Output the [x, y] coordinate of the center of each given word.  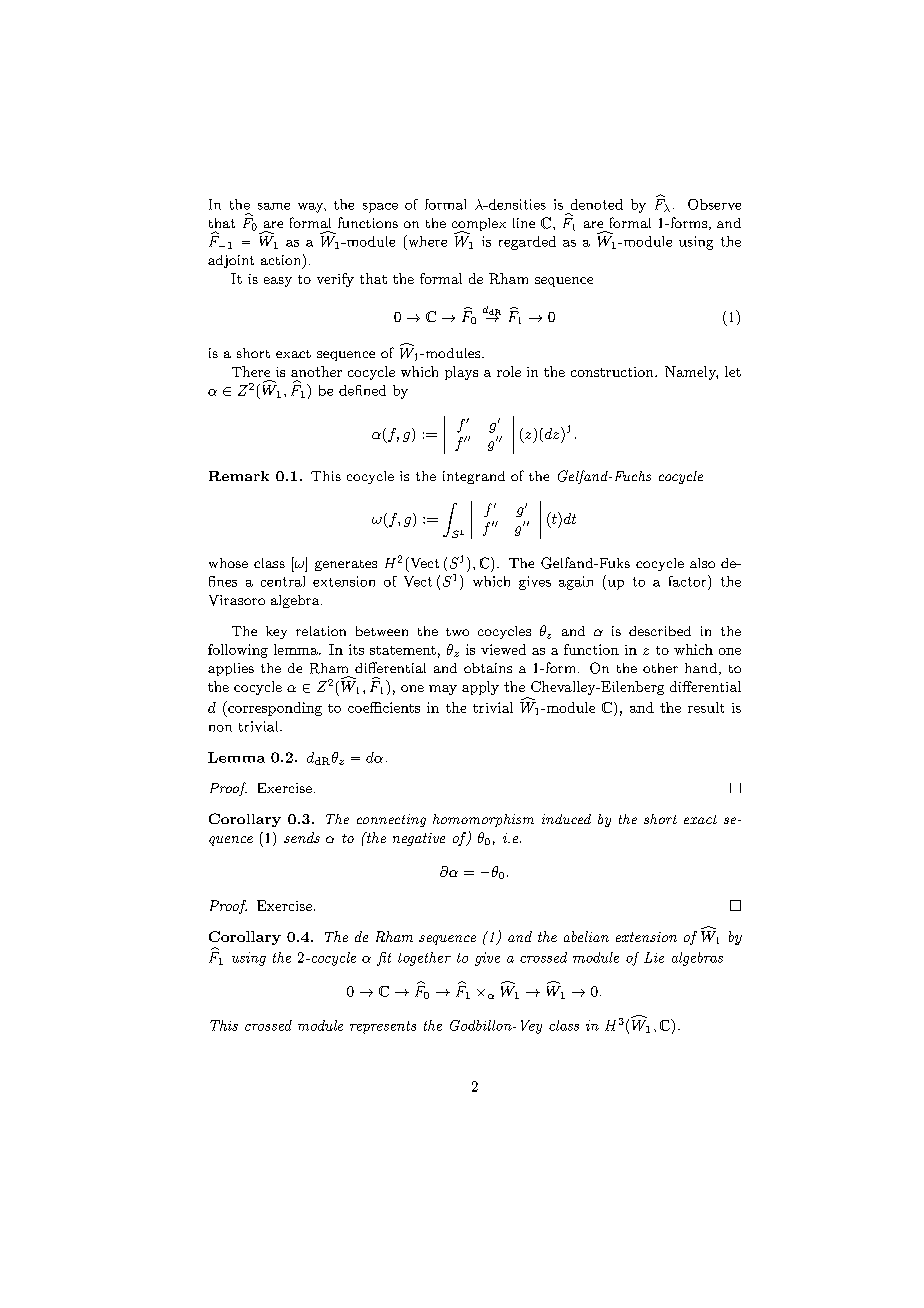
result [706, 707]
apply [480, 688]
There [251, 371]
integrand [474, 477]
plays [461, 373]
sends [302, 837]
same [274, 206]
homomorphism [483, 820]
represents [383, 1027]
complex [479, 226]
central [283, 581]
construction [613, 372]
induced [566, 819]
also [702, 563]
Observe [714, 204]
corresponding [274, 709]
